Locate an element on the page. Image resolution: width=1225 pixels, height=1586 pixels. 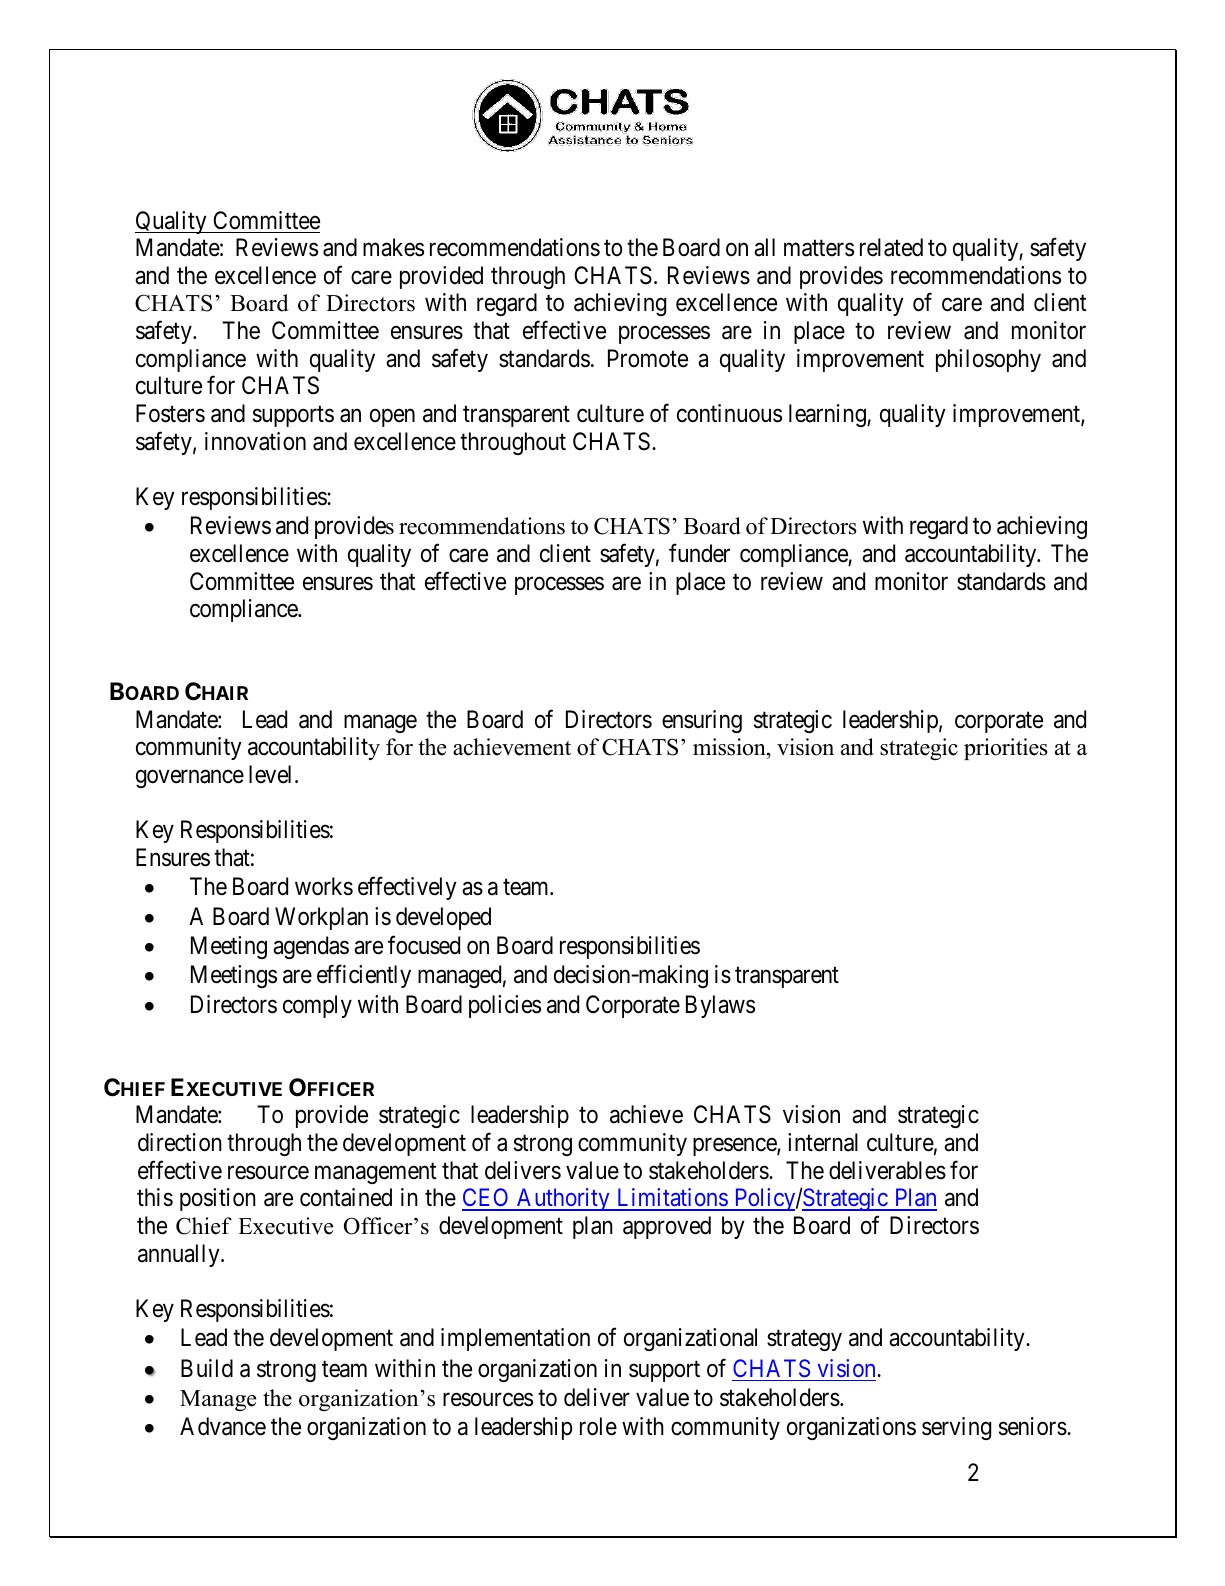
related is located at coordinates (891, 247).
